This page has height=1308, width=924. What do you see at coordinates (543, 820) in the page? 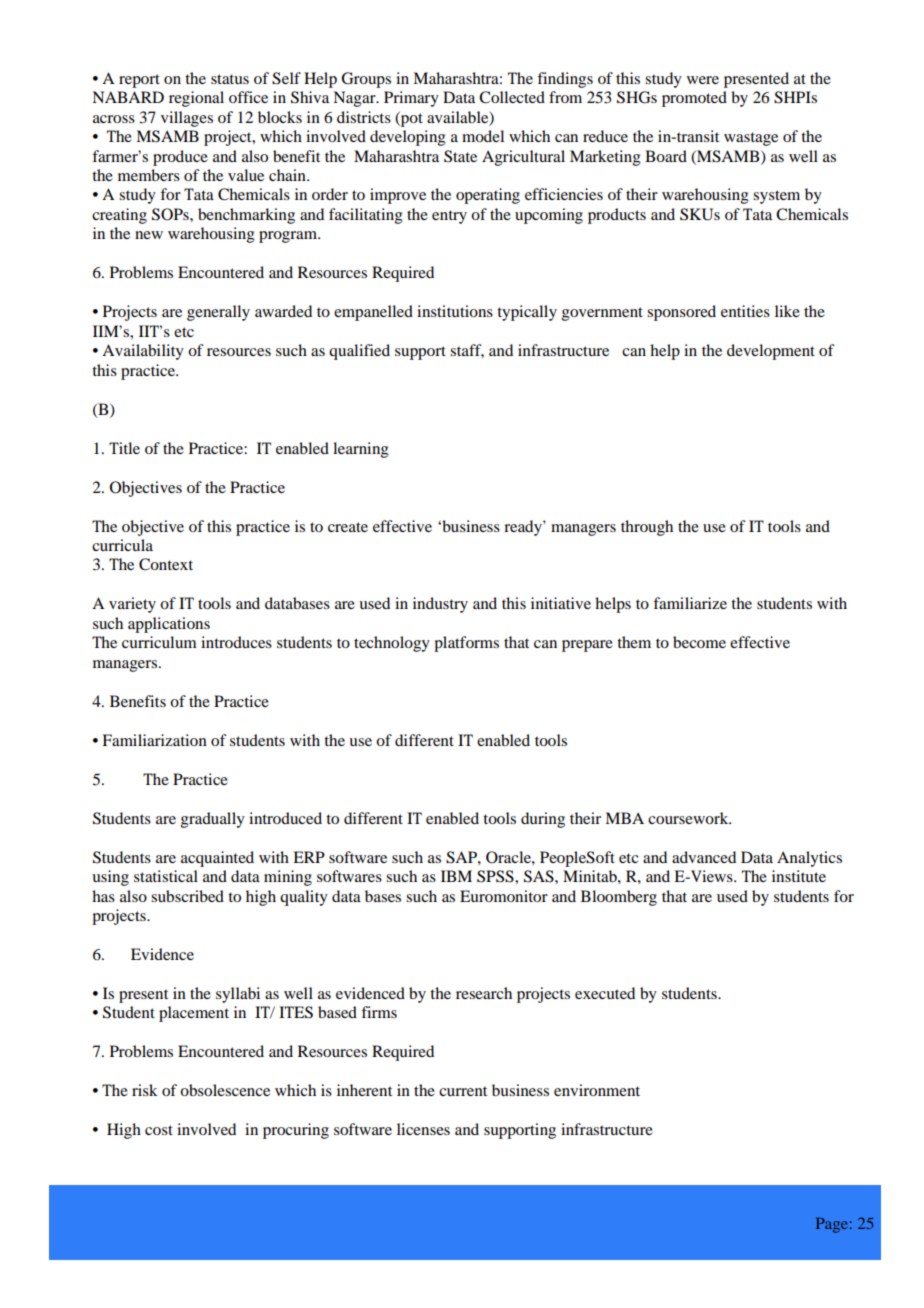
I see `during` at bounding box center [543, 820].
